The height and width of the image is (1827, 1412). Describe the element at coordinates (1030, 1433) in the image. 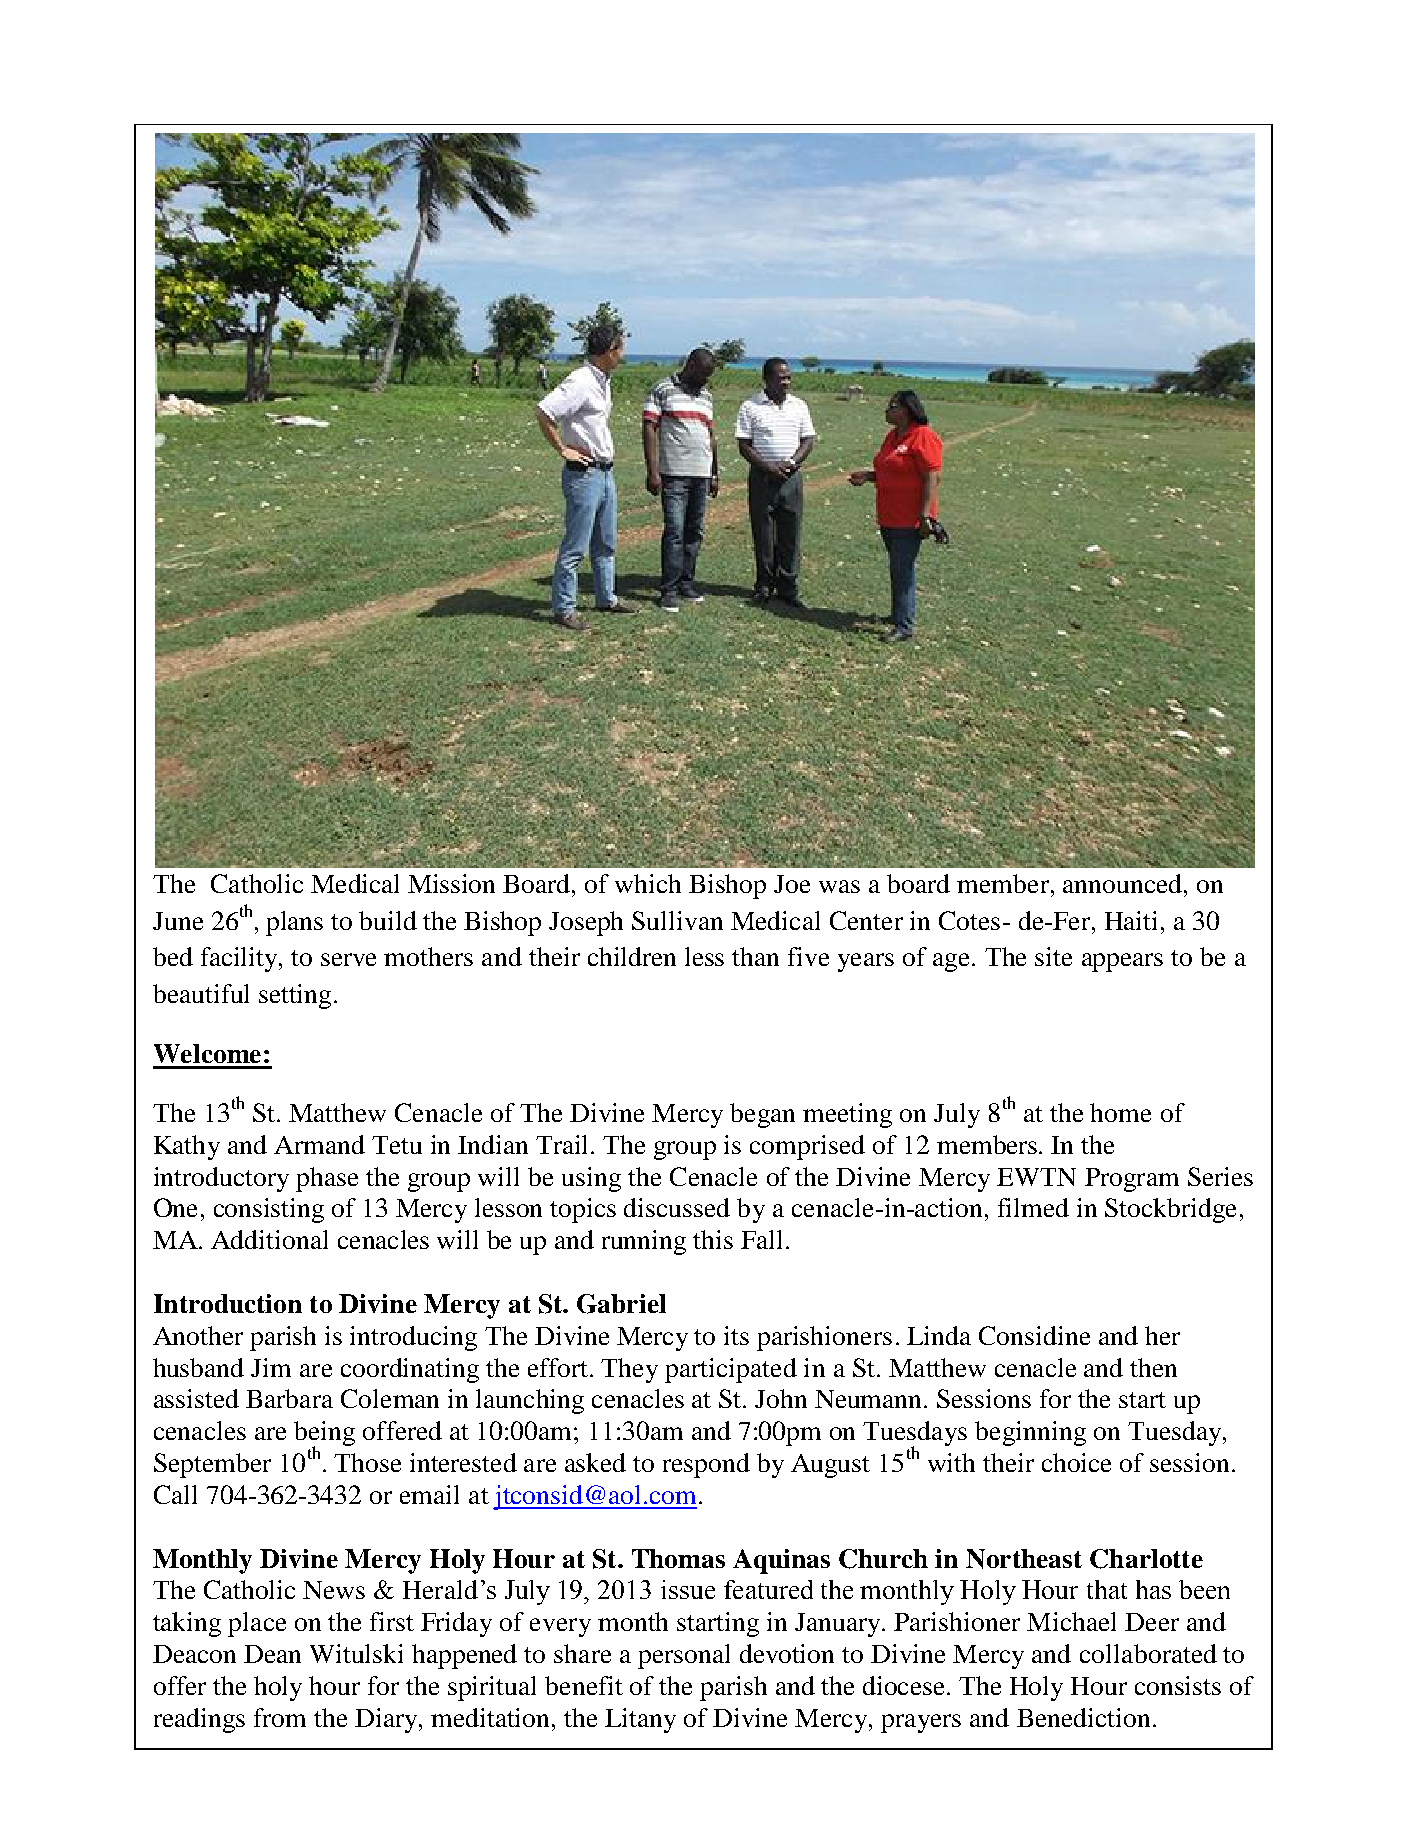

I see `beginning` at that location.
